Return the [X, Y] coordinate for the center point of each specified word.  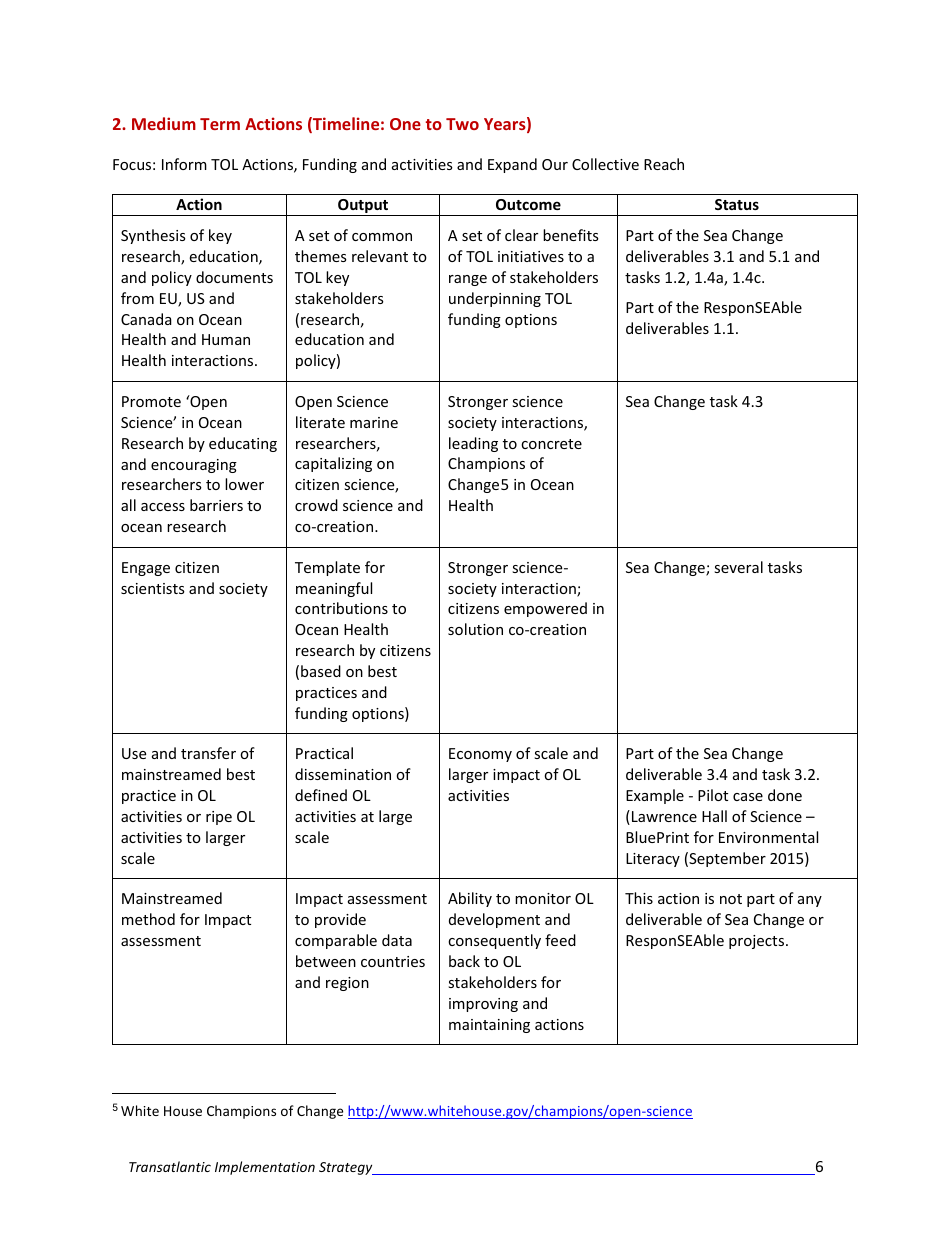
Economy [480, 755]
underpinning [495, 299]
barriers [216, 505]
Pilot [713, 795]
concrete [551, 444]
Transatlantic [170, 1166]
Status [737, 204]
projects [758, 942]
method [148, 919]
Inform [184, 164]
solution [475, 629]
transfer [208, 753]
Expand [512, 165]
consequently [494, 941]
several [738, 567]
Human [226, 339]
